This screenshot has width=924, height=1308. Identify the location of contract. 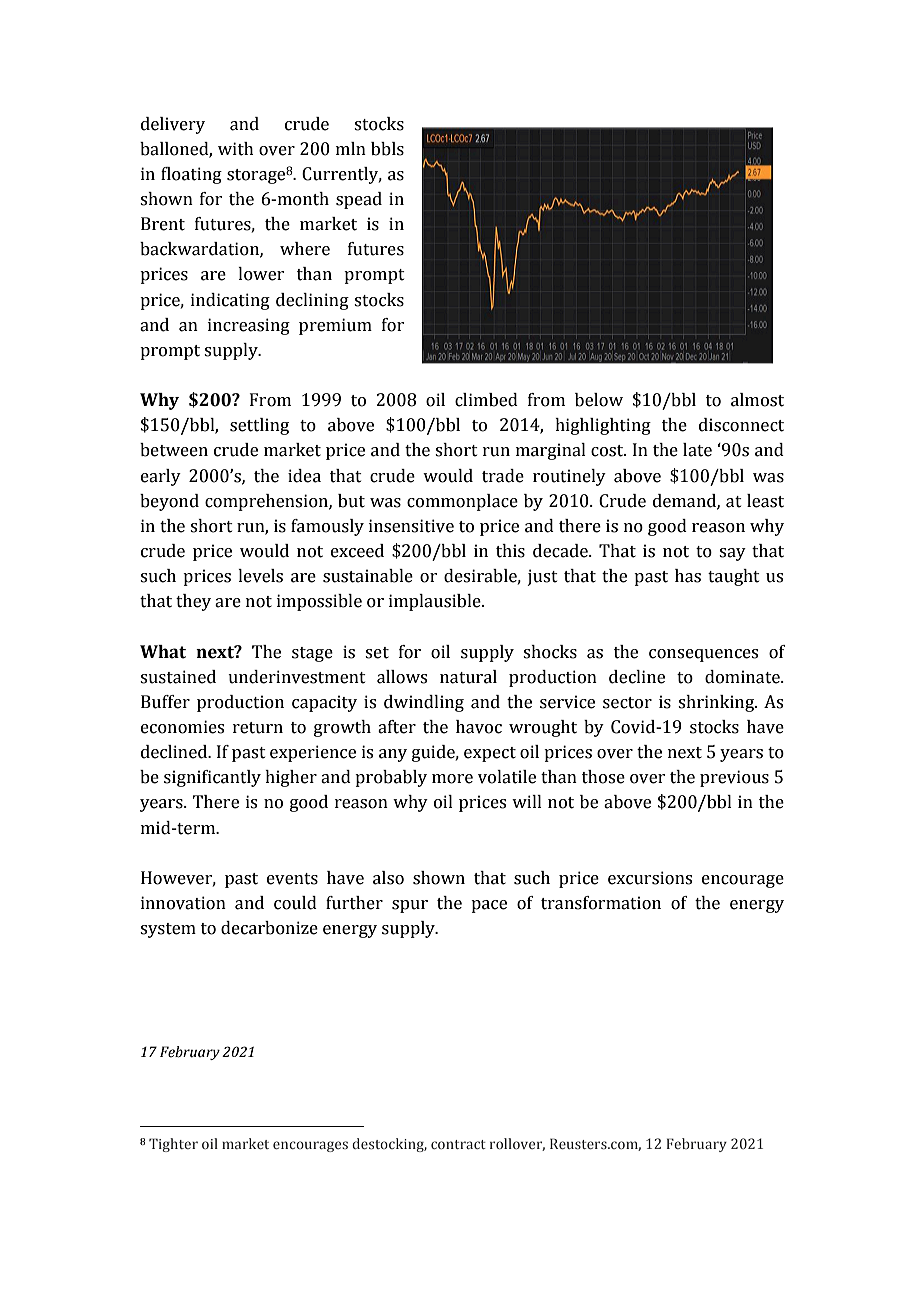
(458, 1144).
